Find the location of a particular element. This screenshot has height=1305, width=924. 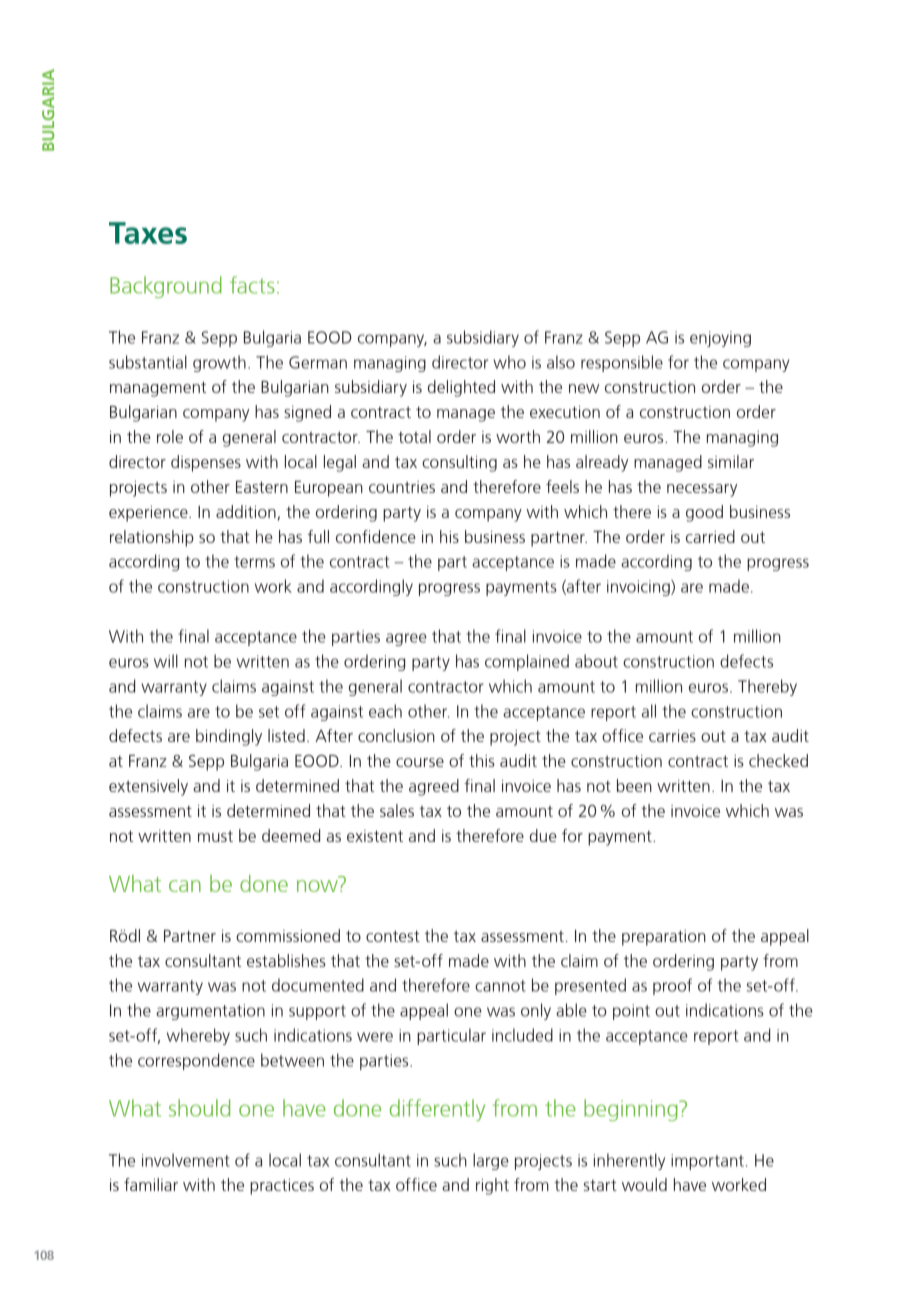

necessary is located at coordinates (702, 490).
